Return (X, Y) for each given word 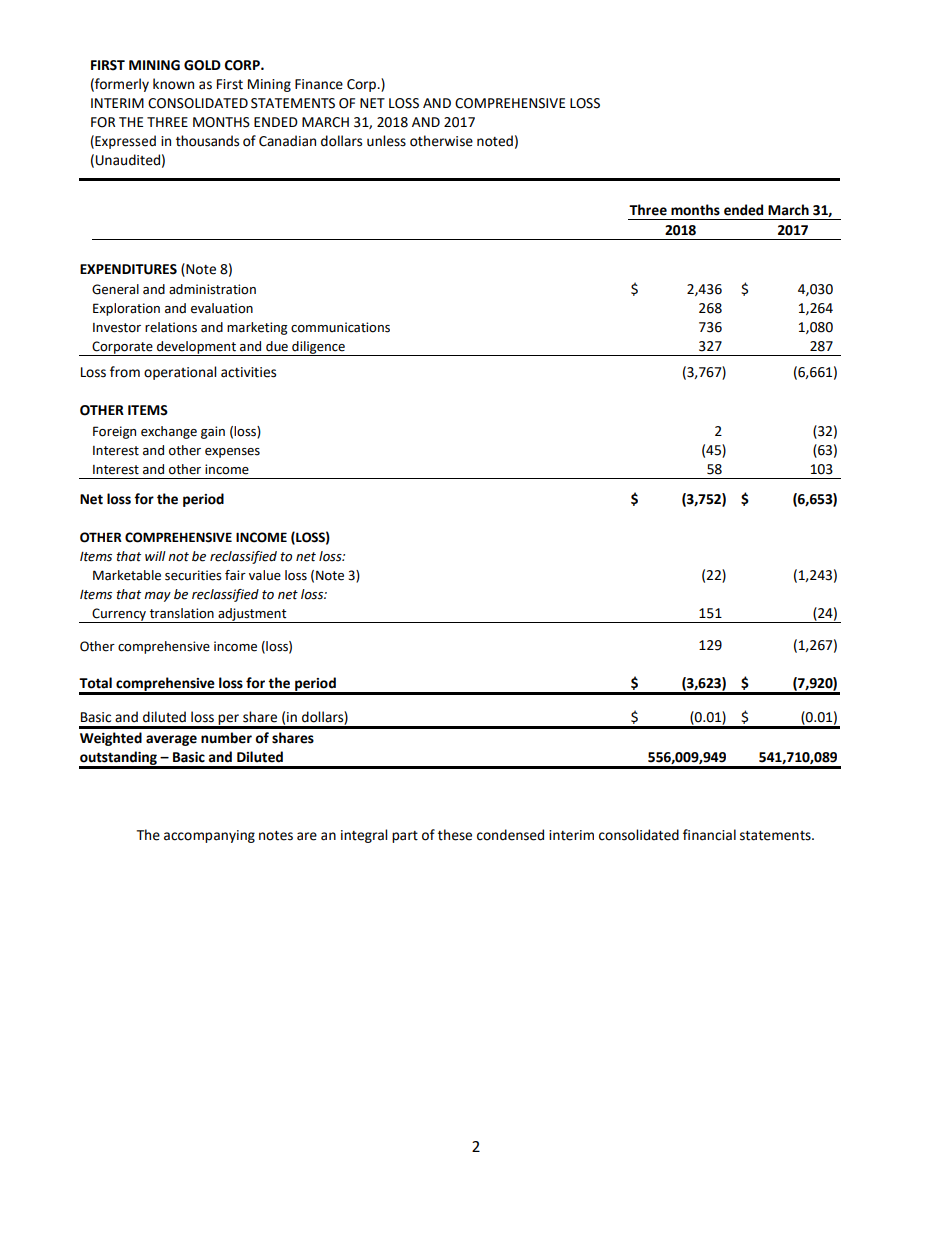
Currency (119, 615)
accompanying (209, 836)
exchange (169, 432)
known (173, 84)
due (277, 346)
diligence (318, 348)
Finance (319, 84)
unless (386, 141)
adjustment (252, 615)
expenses (232, 453)
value (265, 575)
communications (340, 327)
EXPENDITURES (128, 269)
